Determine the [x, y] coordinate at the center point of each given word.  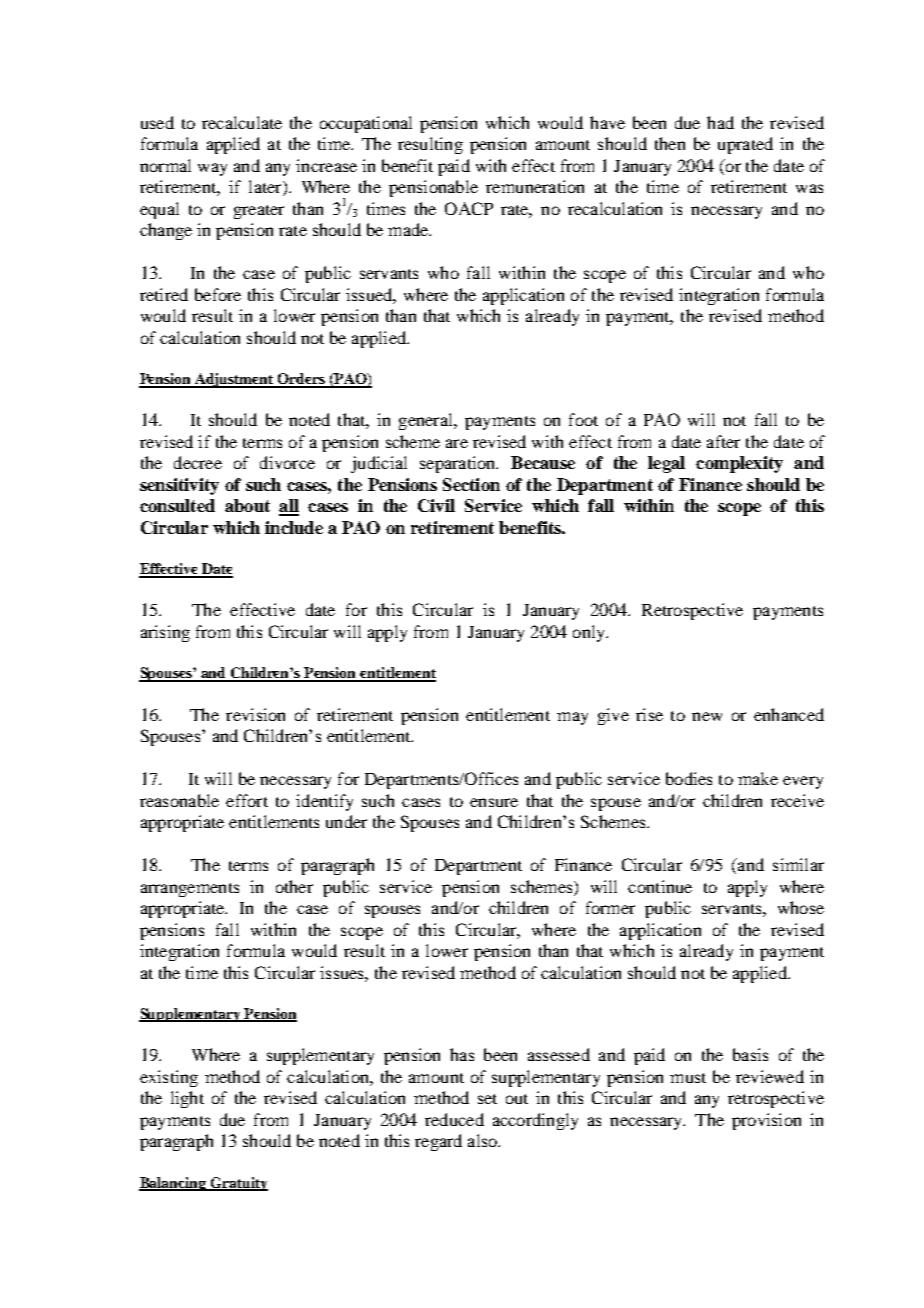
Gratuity [238, 1184]
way [212, 169]
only [590, 633]
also [483, 1140]
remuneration [535, 186]
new [707, 716]
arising [165, 633]
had [720, 122]
